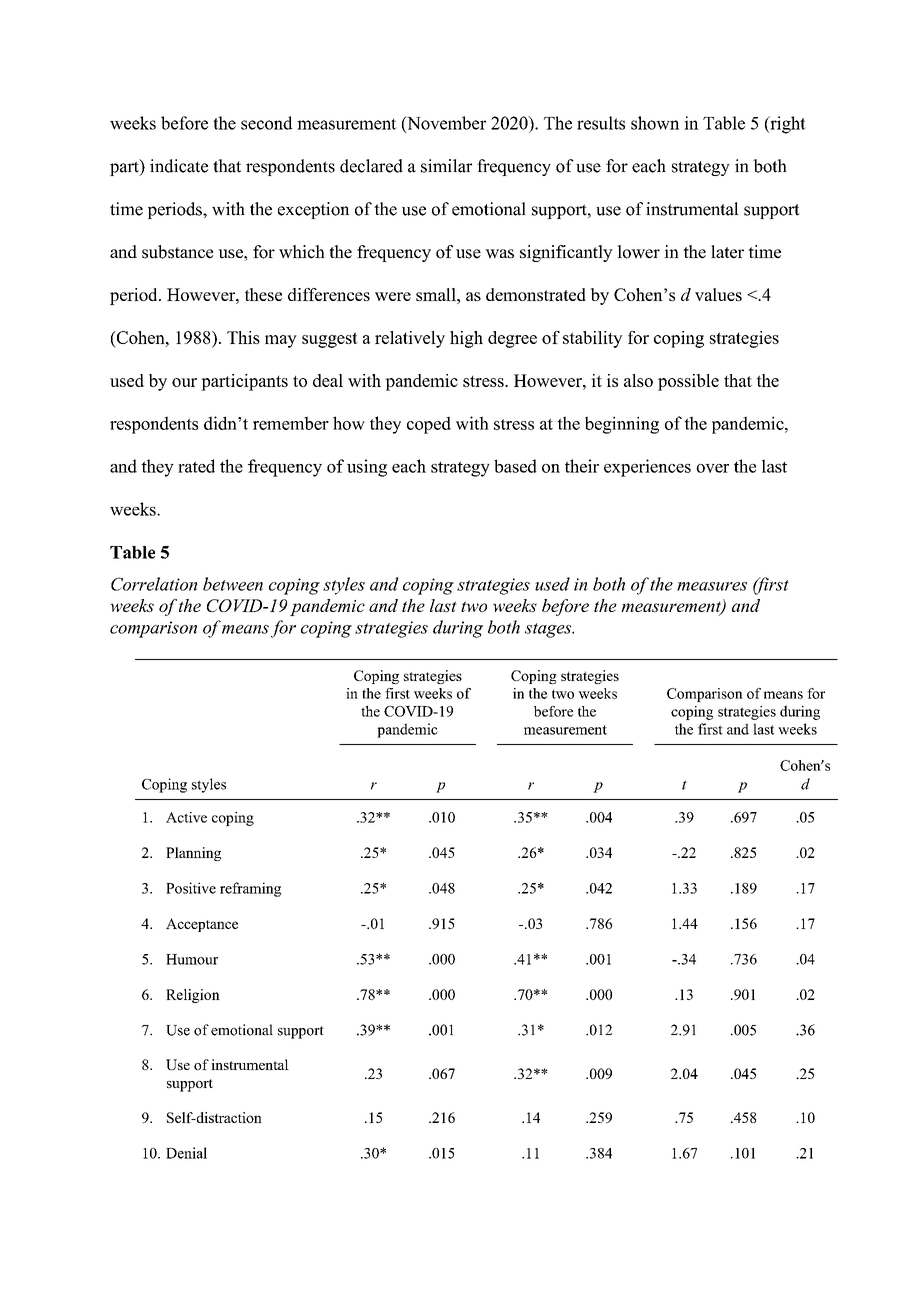  I want to click on Humour, so click(192, 959).
